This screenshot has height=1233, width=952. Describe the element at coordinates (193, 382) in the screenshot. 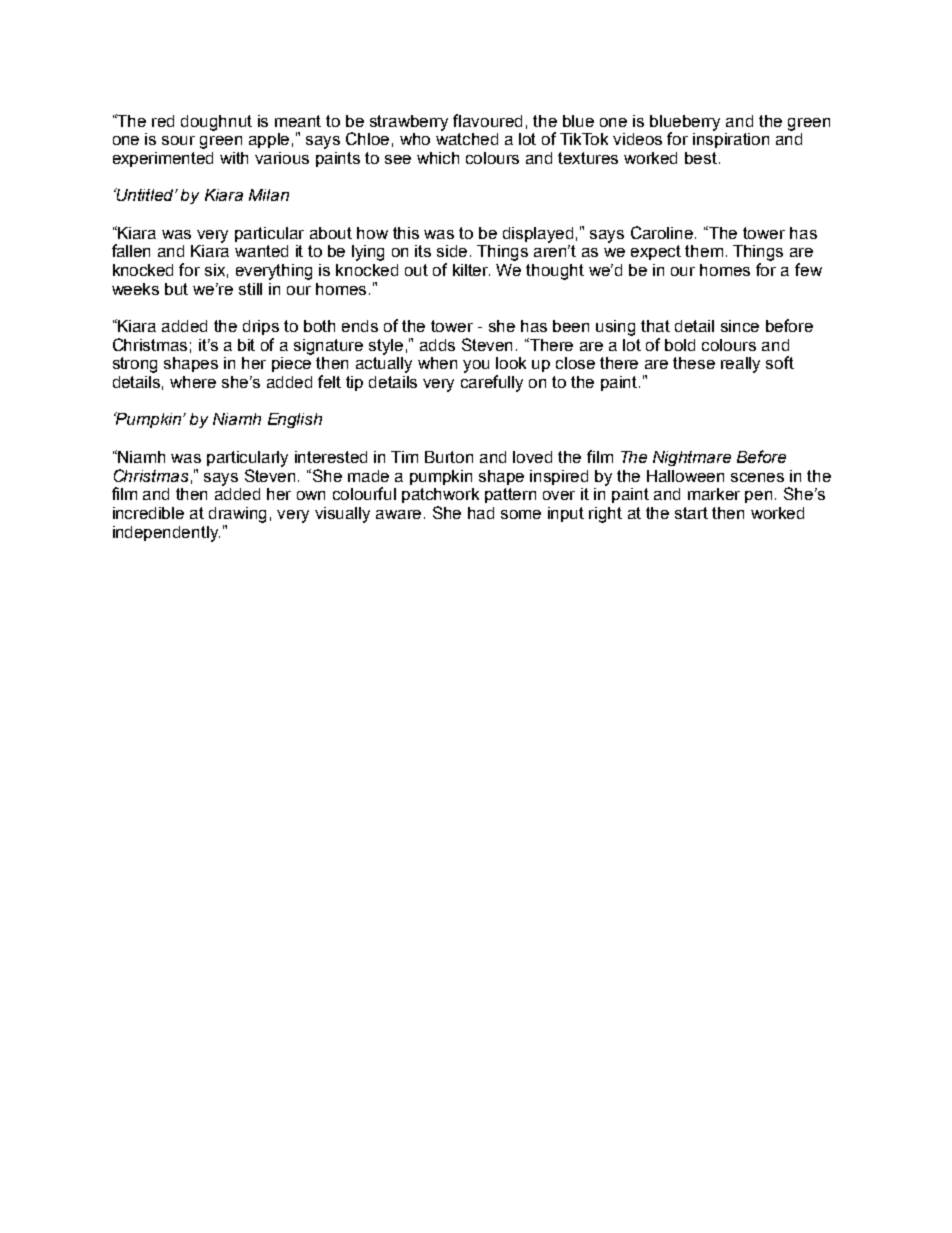

I see `where` at that location.
